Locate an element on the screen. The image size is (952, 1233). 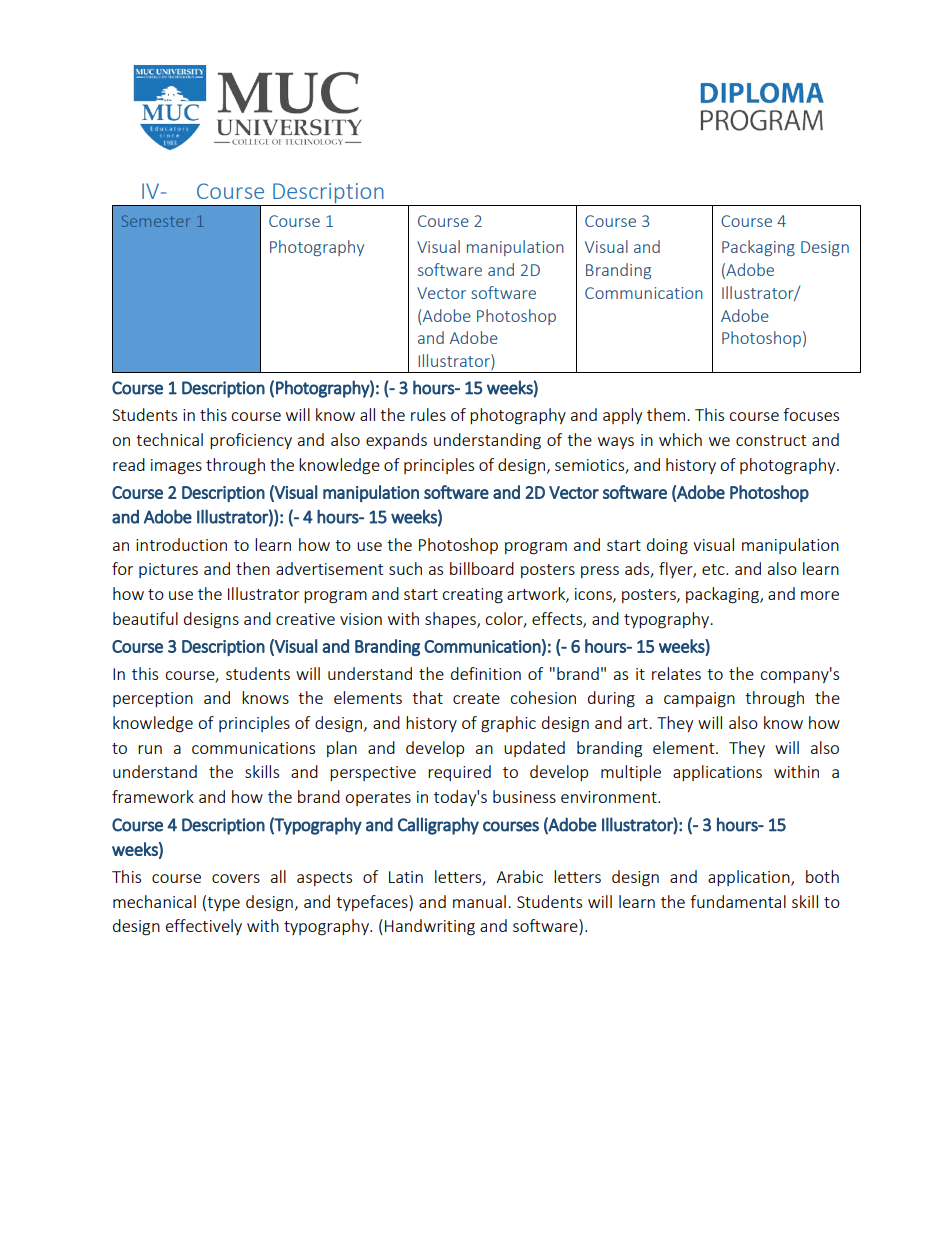
Semester is located at coordinates (156, 221).
